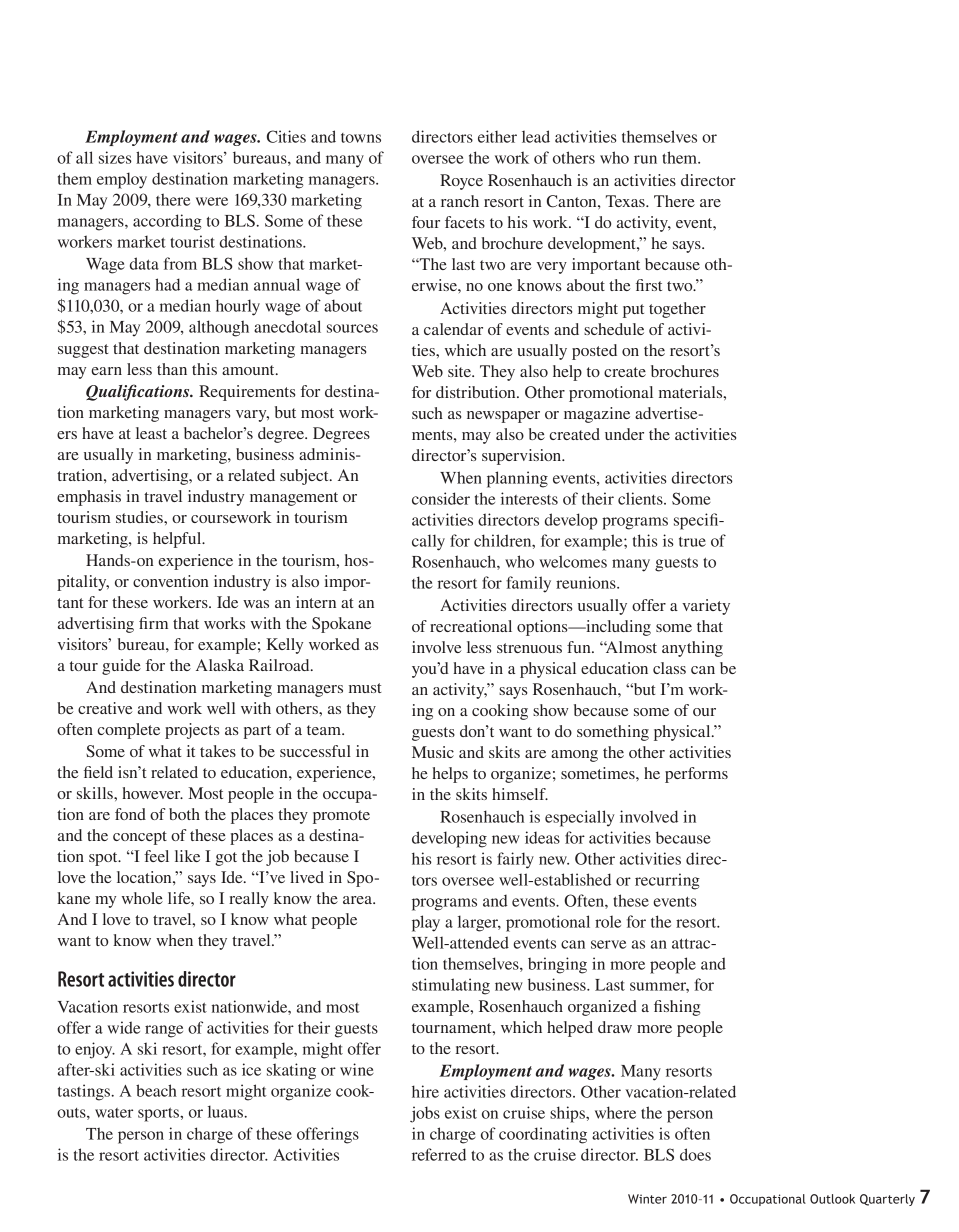 This page has height=1232, width=959. I want to click on run, so click(645, 159).
